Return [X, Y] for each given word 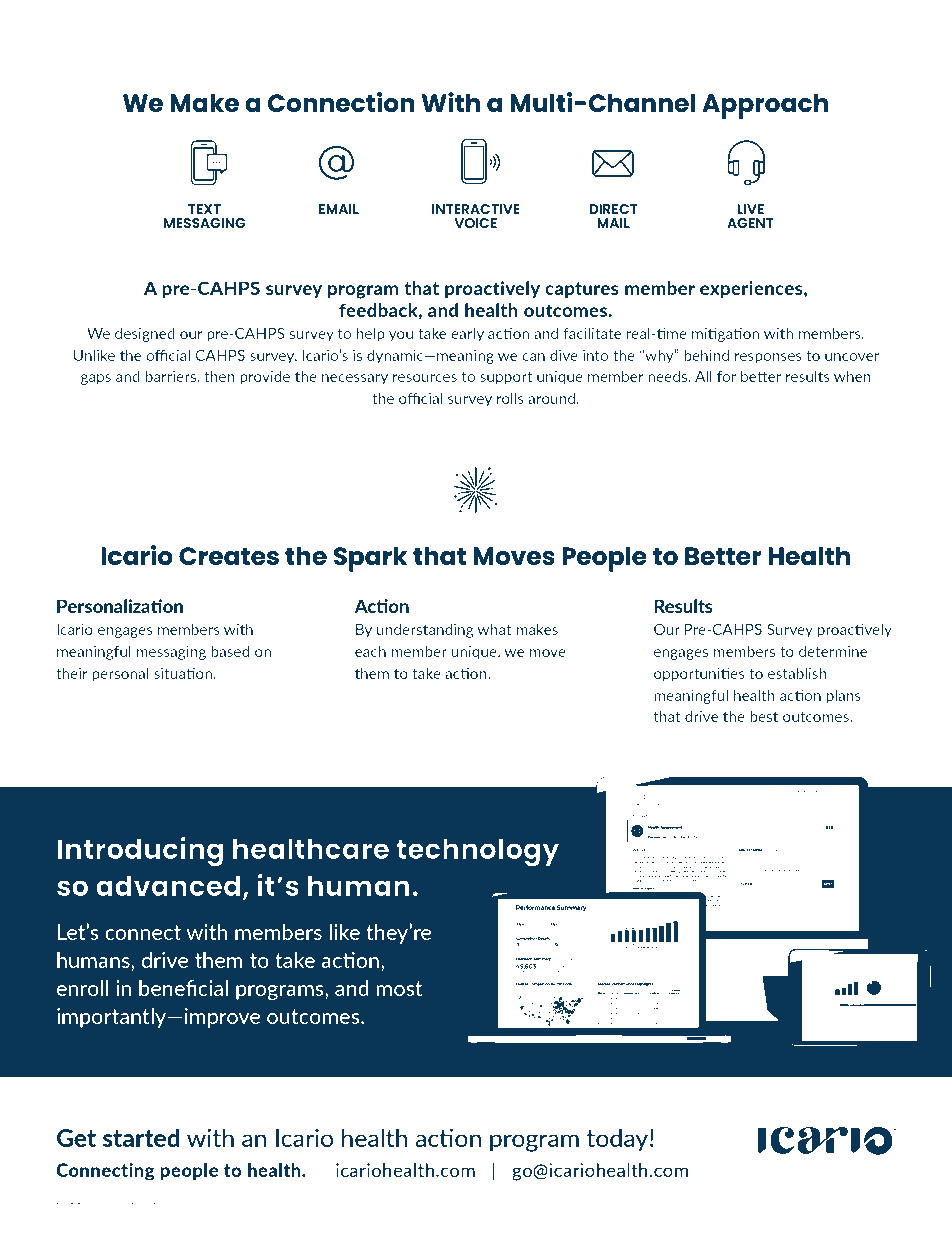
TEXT [204, 209]
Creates [229, 556]
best [764, 716]
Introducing [140, 852]
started [141, 1137]
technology [477, 852]
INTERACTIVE [476, 209]
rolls [510, 398]
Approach [765, 106]
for [726, 376]
